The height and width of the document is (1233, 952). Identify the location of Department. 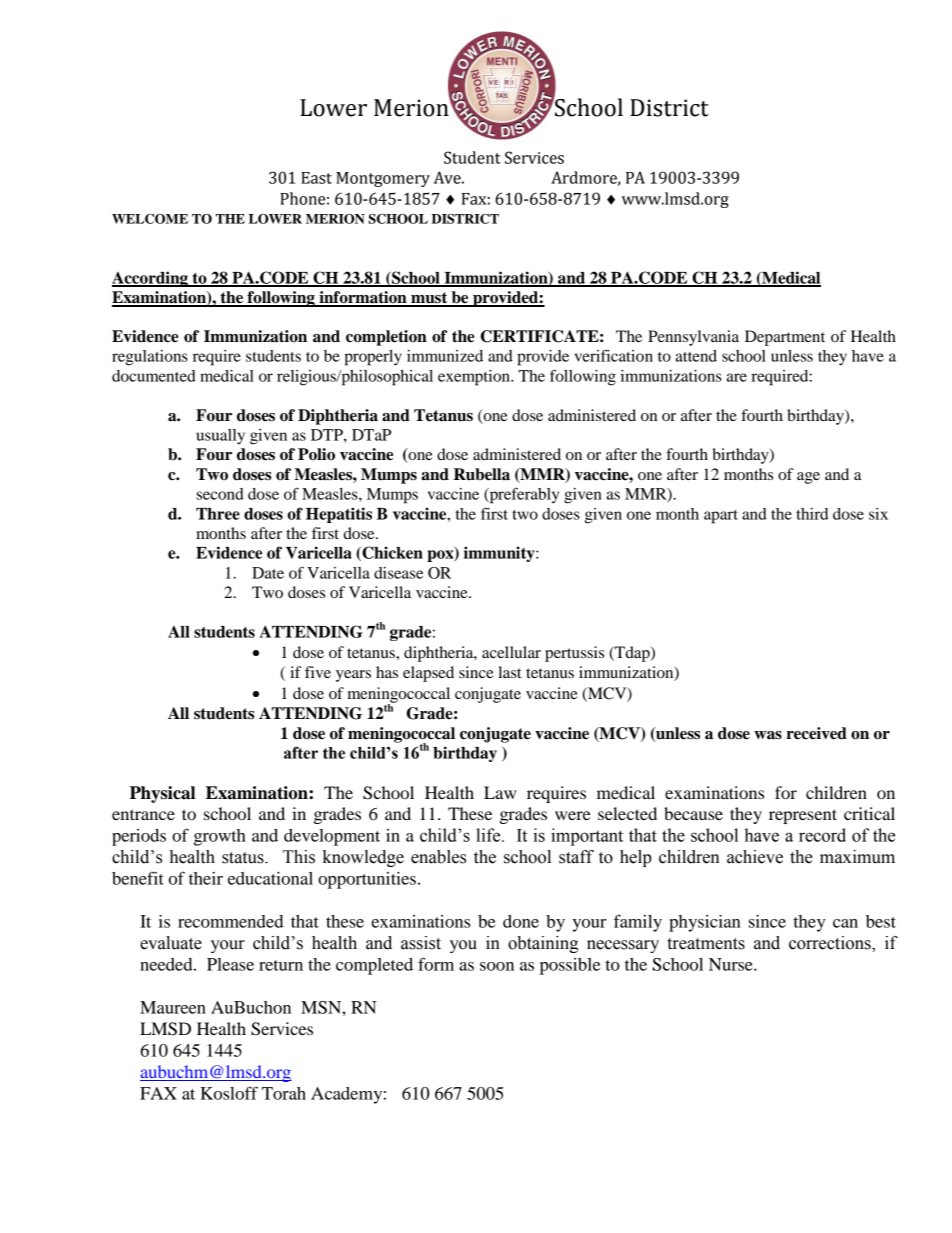
(785, 338).
